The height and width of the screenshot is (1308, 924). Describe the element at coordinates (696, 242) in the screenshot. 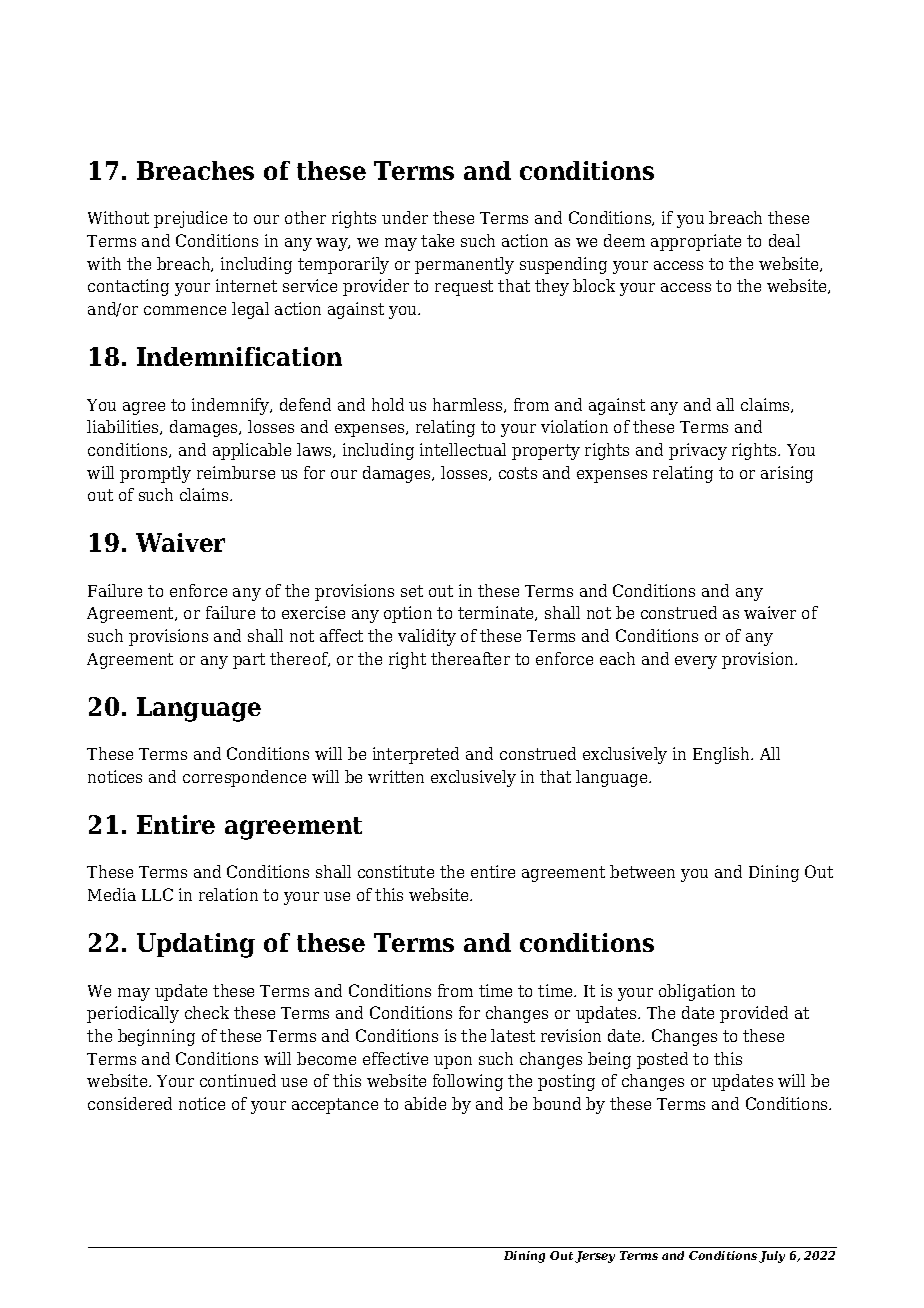

I see `appropriate` at that location.
